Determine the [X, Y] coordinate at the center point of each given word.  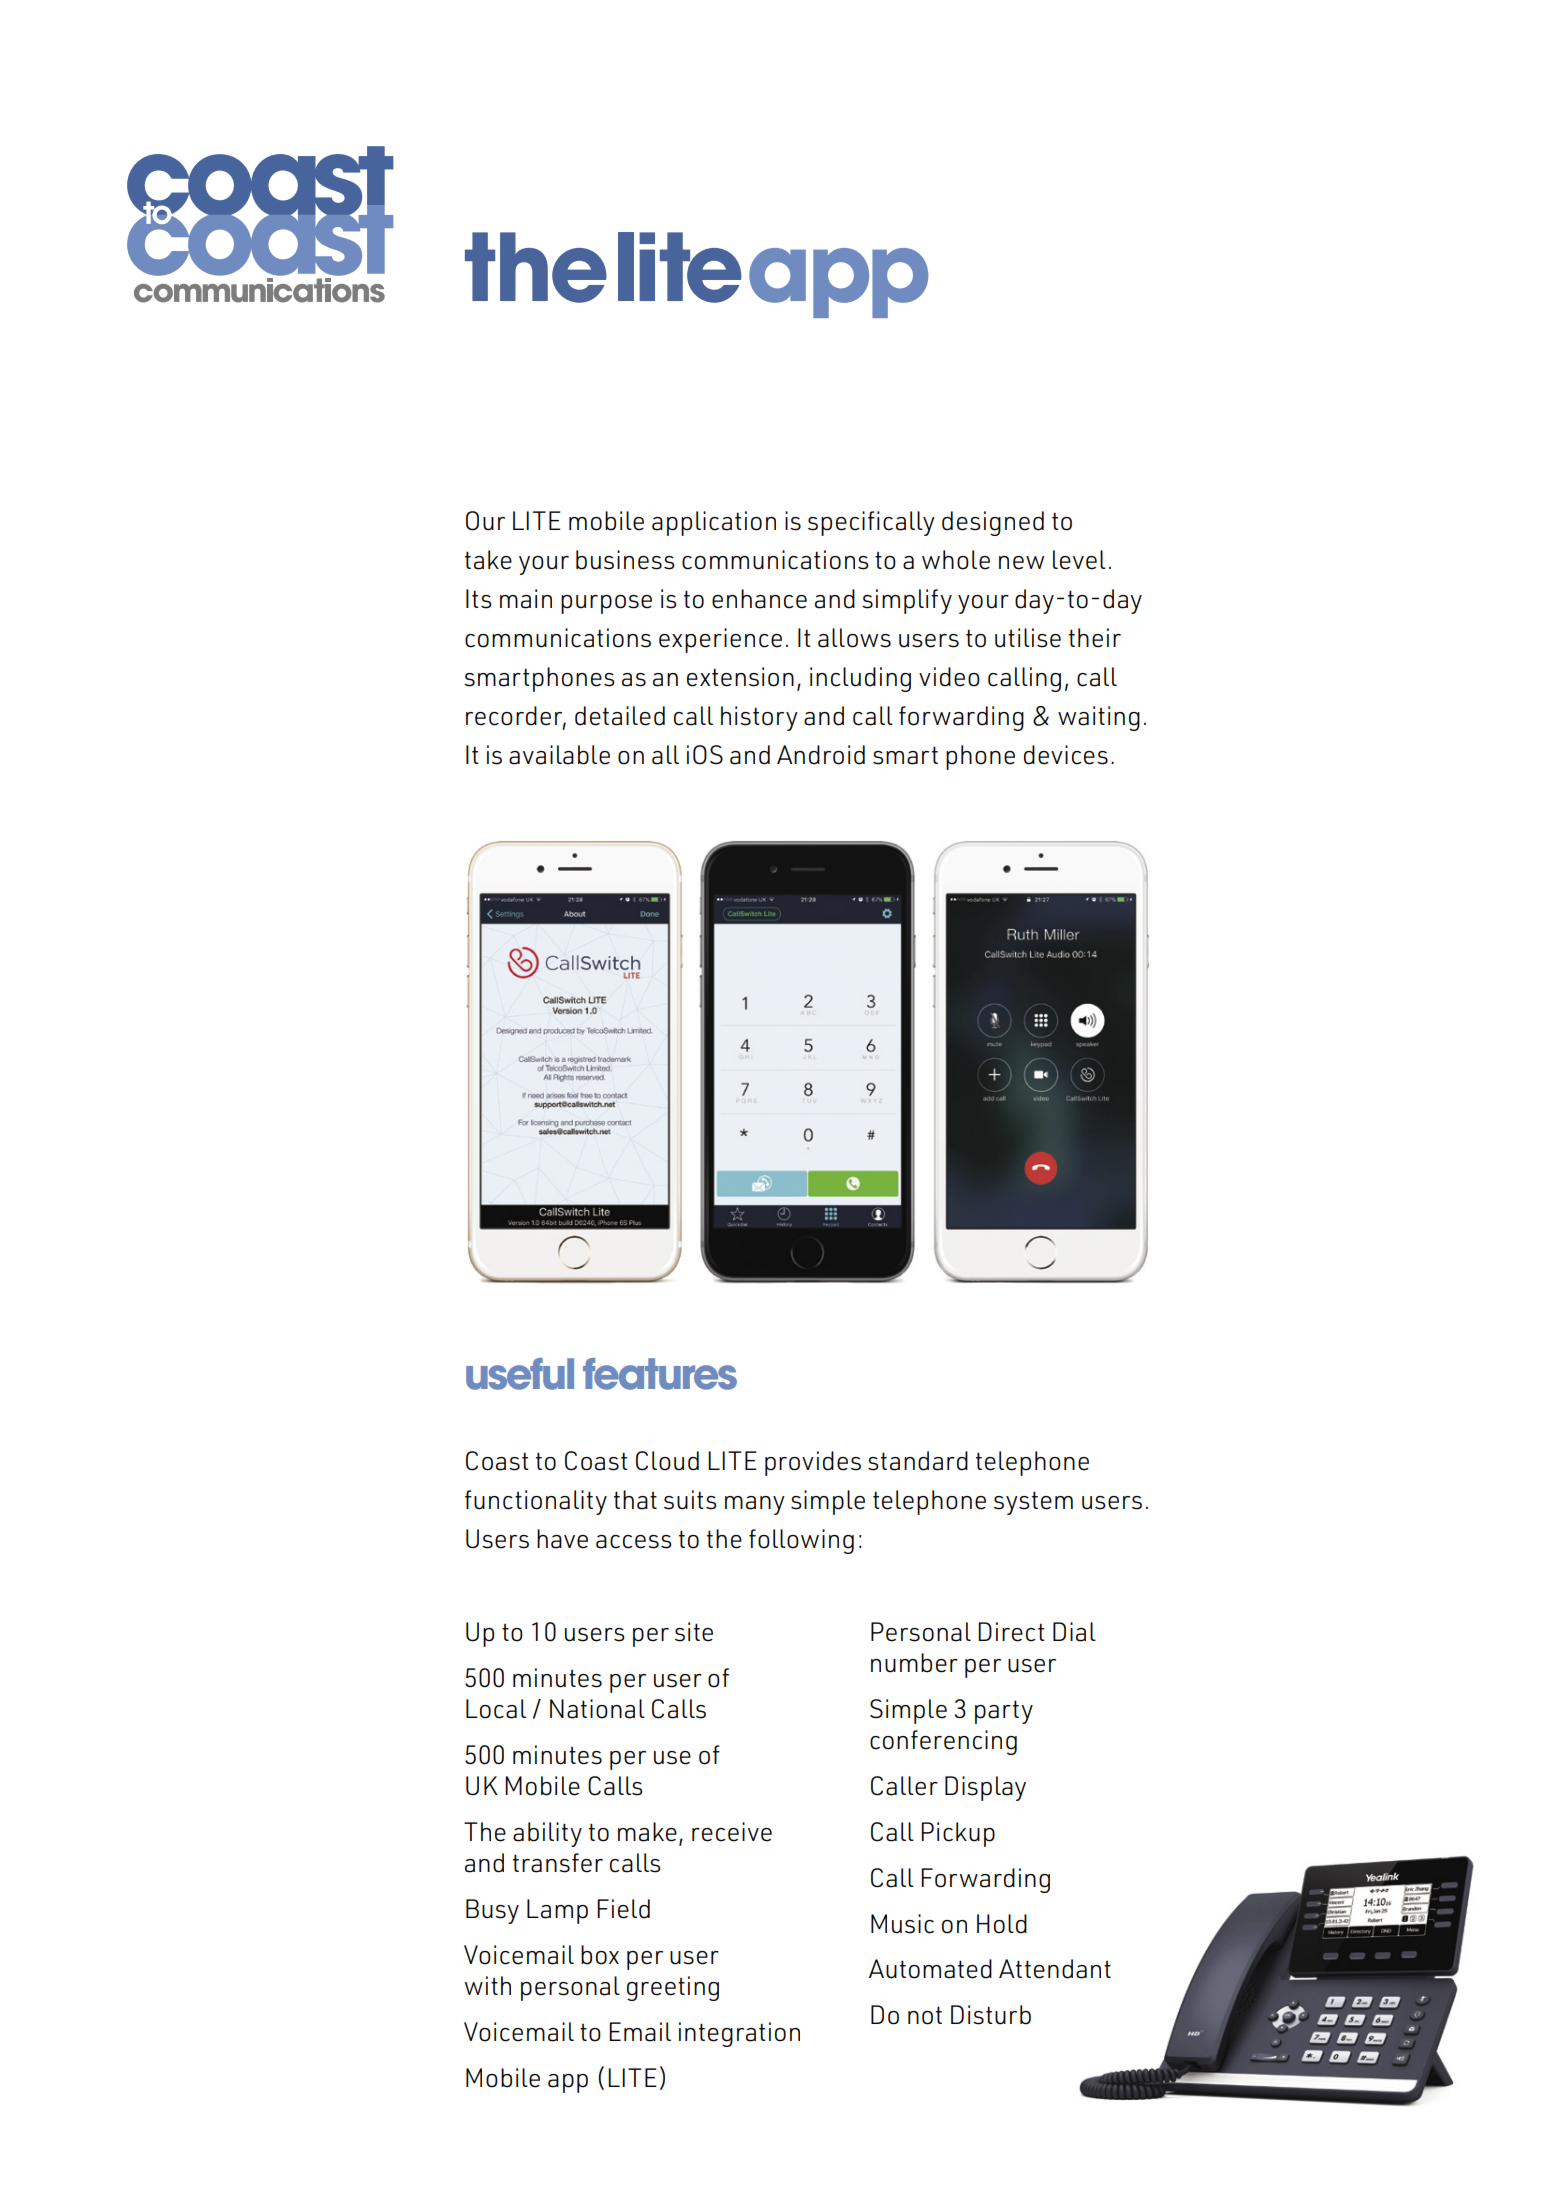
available [559, 755]
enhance [759, 599]
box [600, 1955]
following [801, 1541]
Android [821, 755]
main [526, 599]
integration [739, 2034]
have [562, 1539]
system [1033, 1503]
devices [1066, 755]
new [1021, 563]
